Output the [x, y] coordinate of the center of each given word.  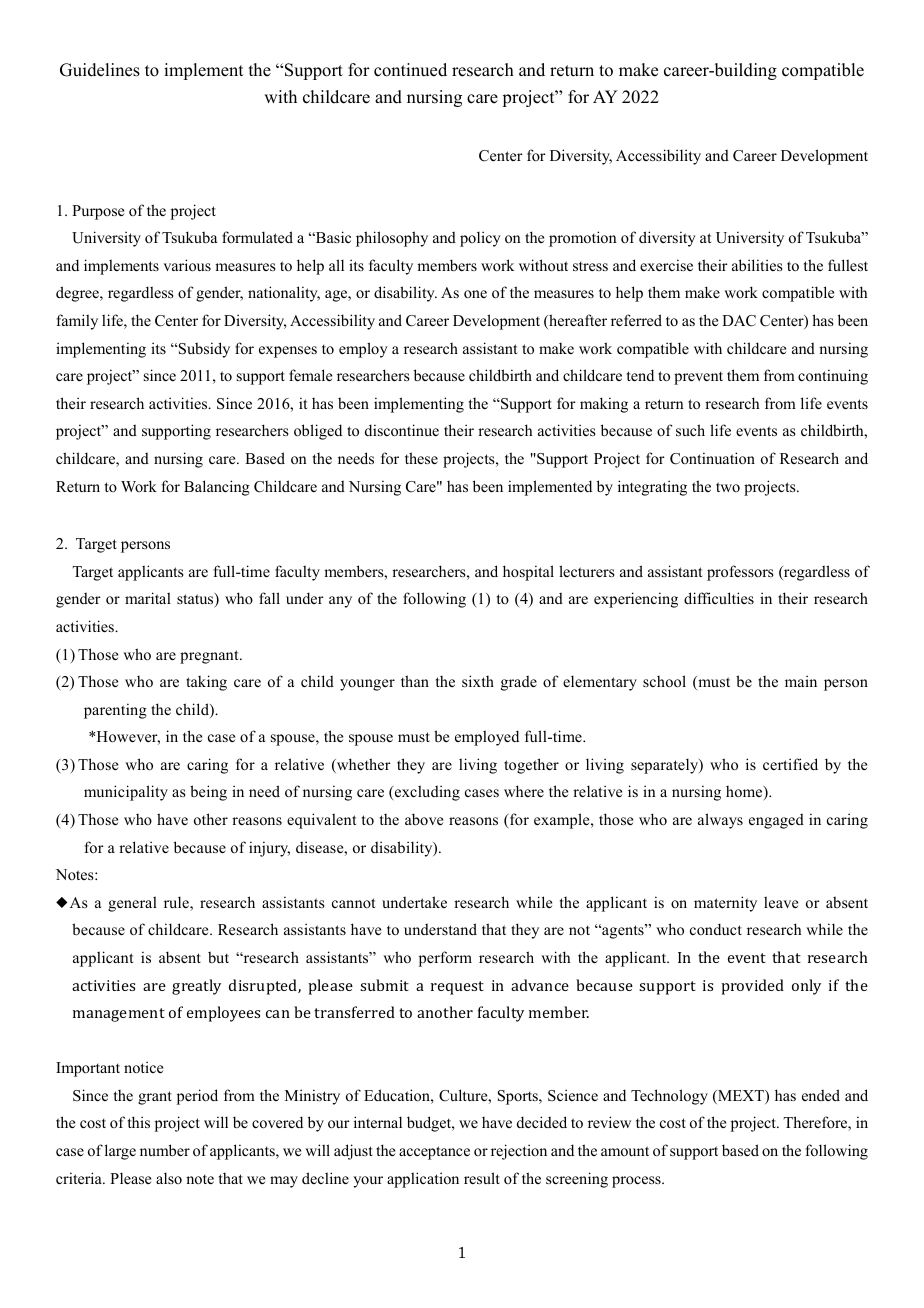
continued [410, 70]
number [165, 1150]
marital [148, 598]
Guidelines [100, 70]
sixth [478, 681]
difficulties [719, 598]
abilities [757, 265]
